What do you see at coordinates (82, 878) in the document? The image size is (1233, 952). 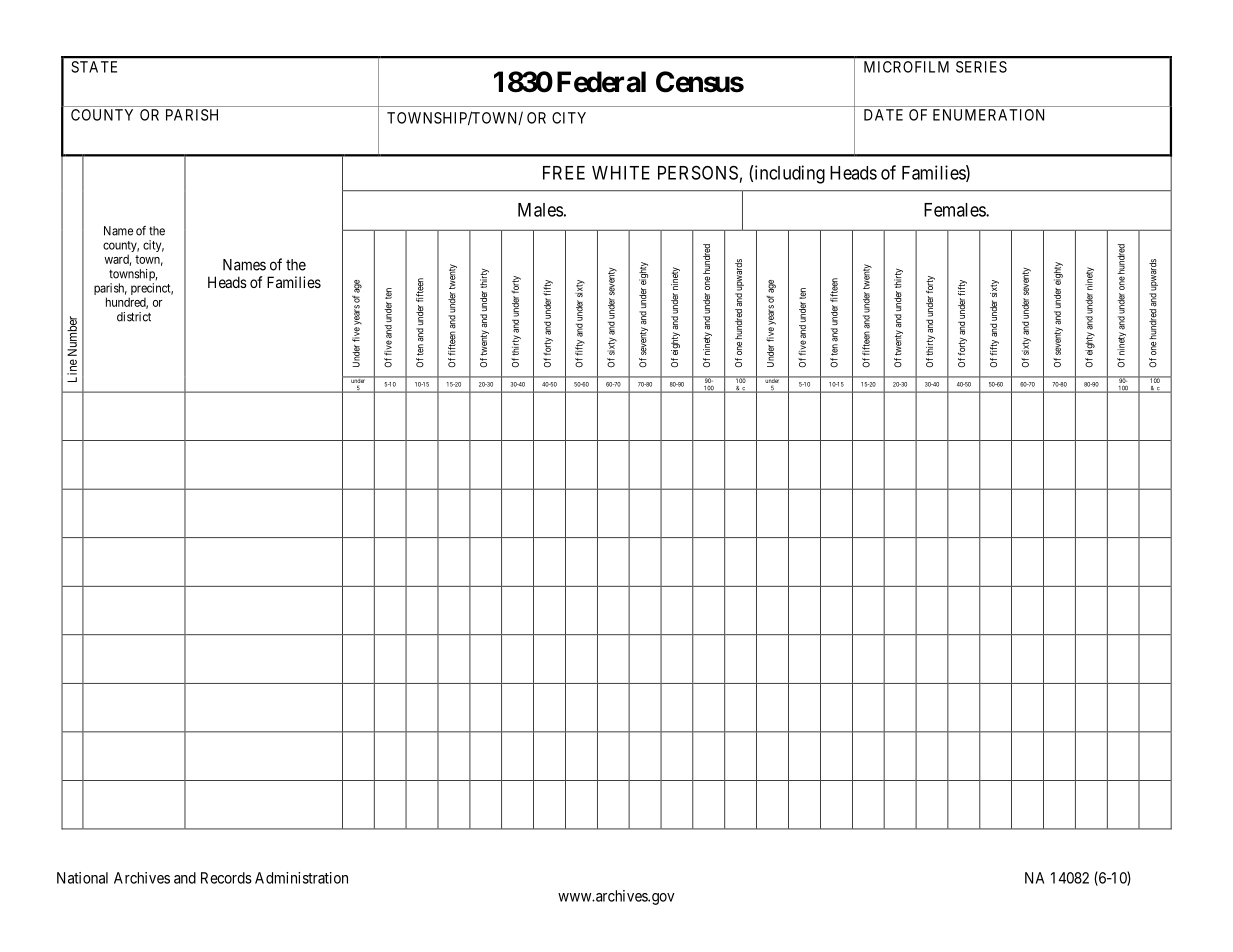 I see `National` at bounding box center [82, 878].
